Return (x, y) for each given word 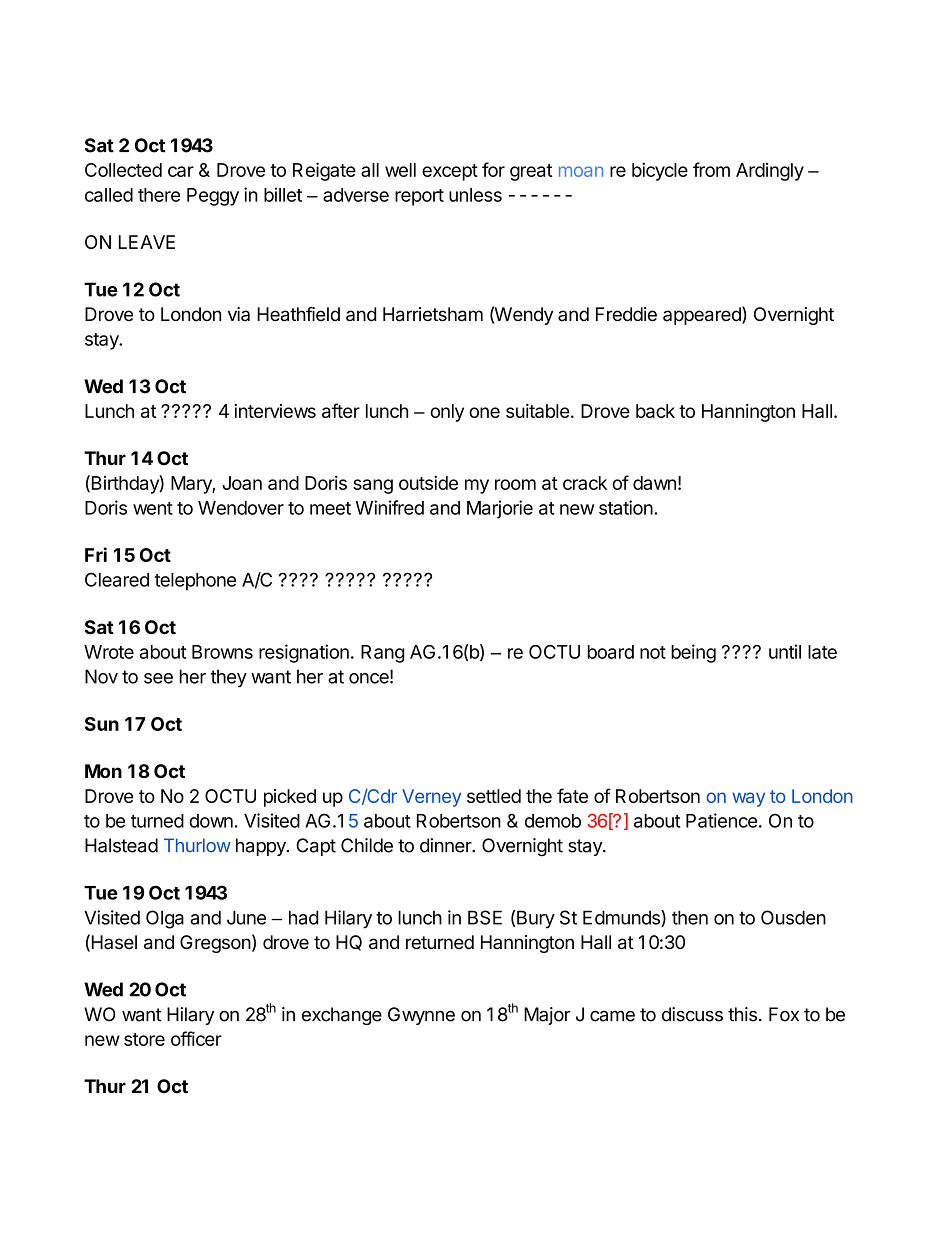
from (711, 169)
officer (196, 1038)
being (693, 653)
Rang (383, 654)
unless (475, 195)
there (159, 195)
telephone (195, 582)
